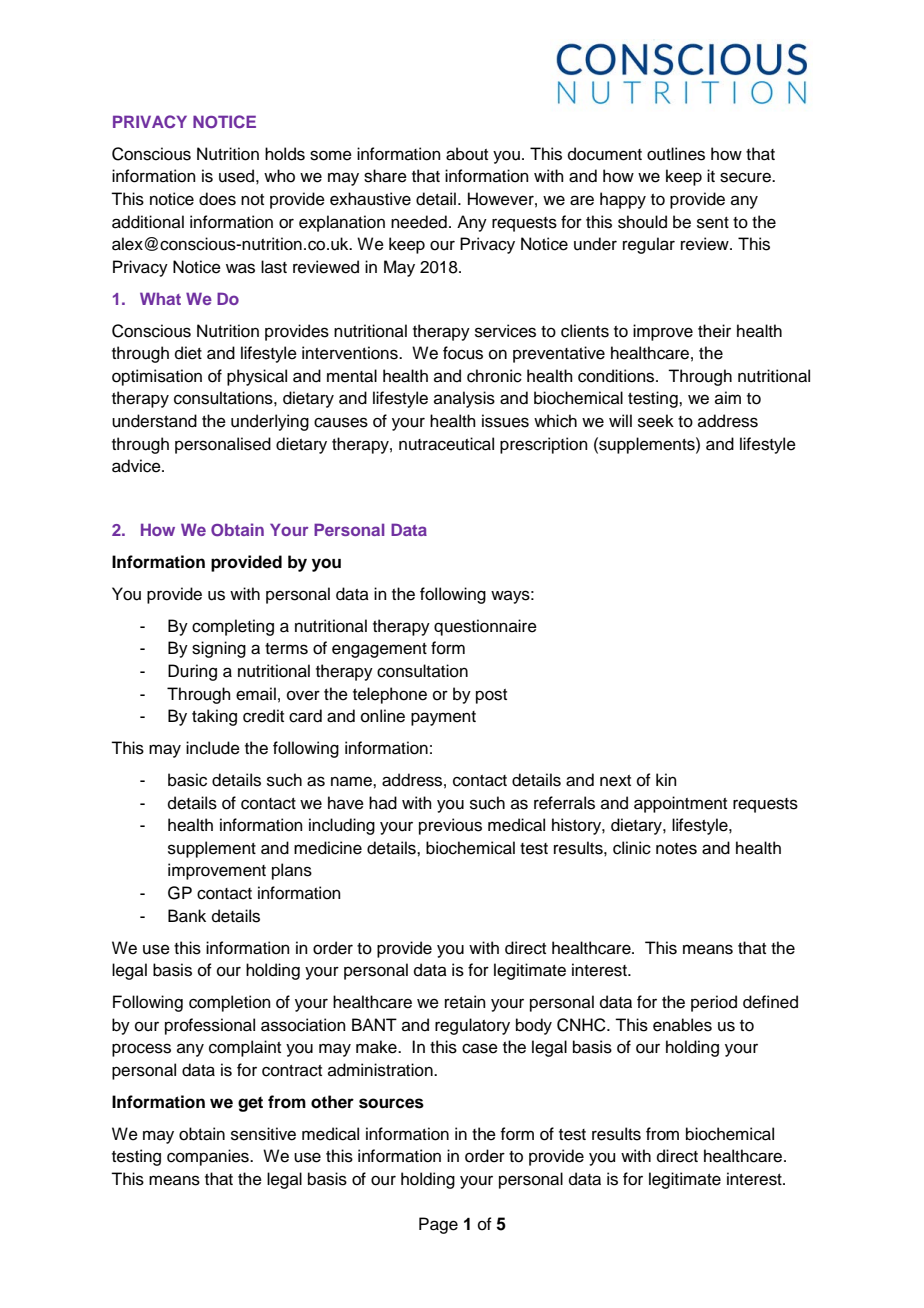 The width and height of the document is (924, 1308). What do you see at coordinates (615, 781) in the document?
I see `next` at bounding box center [615, 781].
